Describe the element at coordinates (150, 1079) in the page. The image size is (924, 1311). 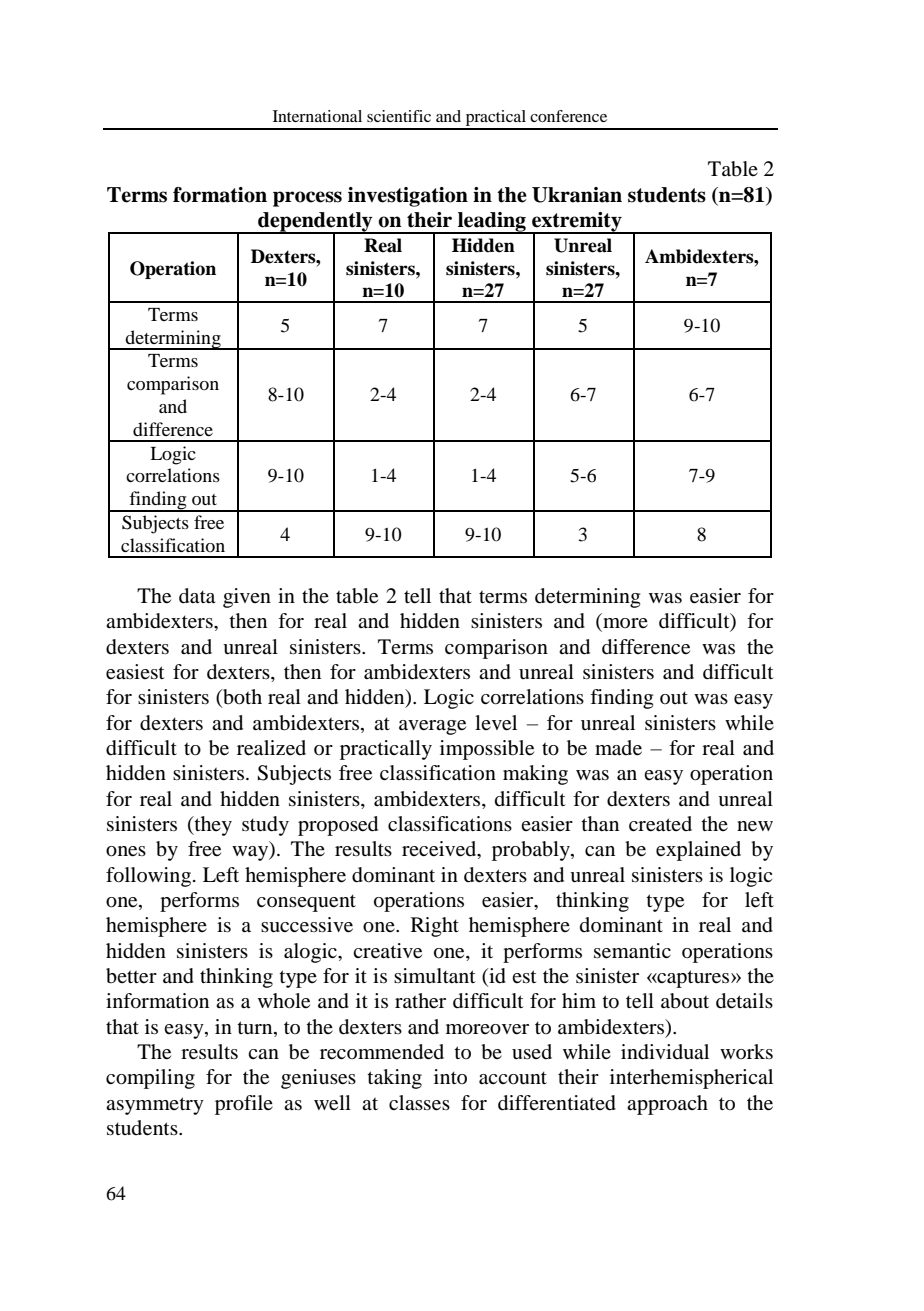
I see `compiling` at that location.
